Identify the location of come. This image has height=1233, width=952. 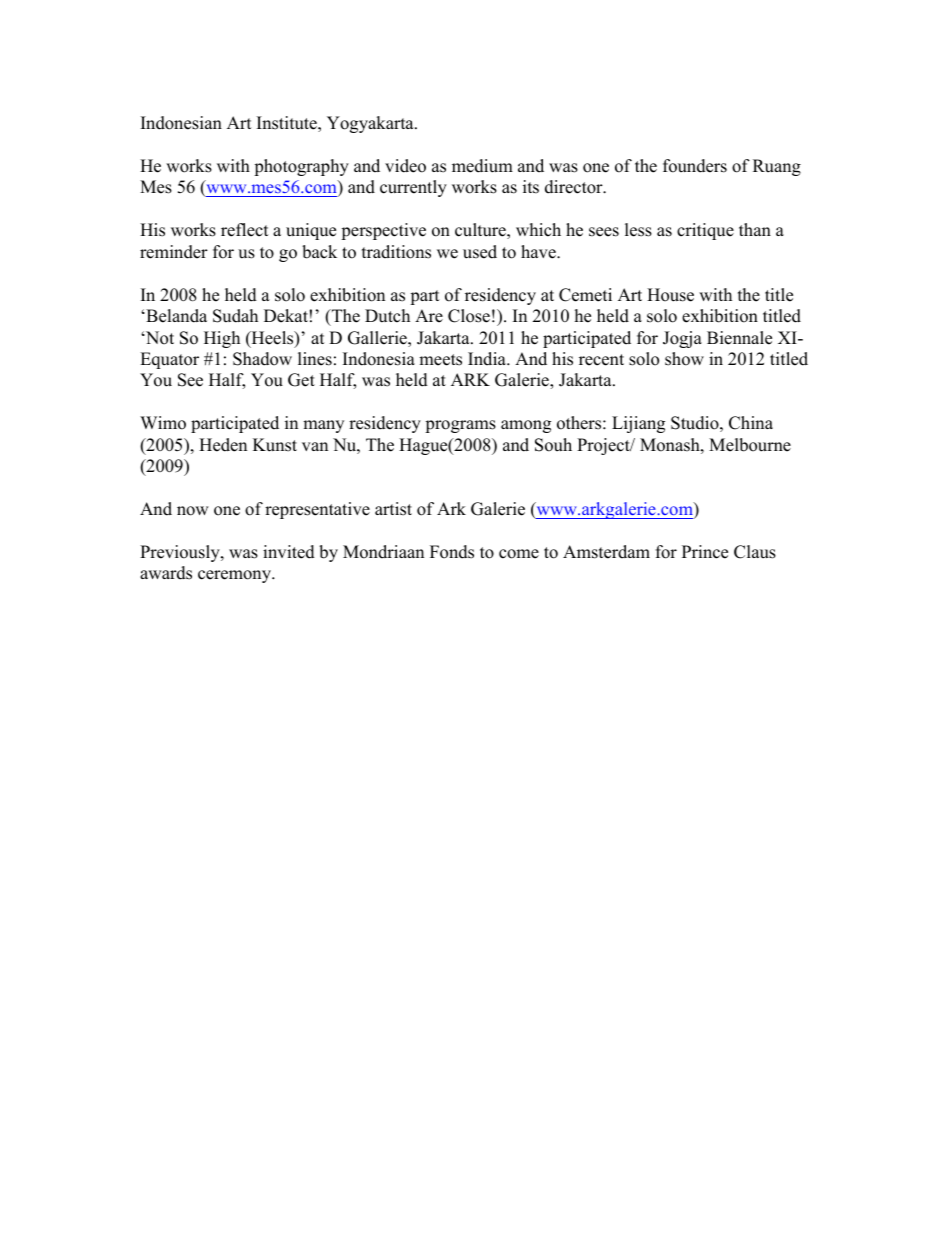
(519, 554).
